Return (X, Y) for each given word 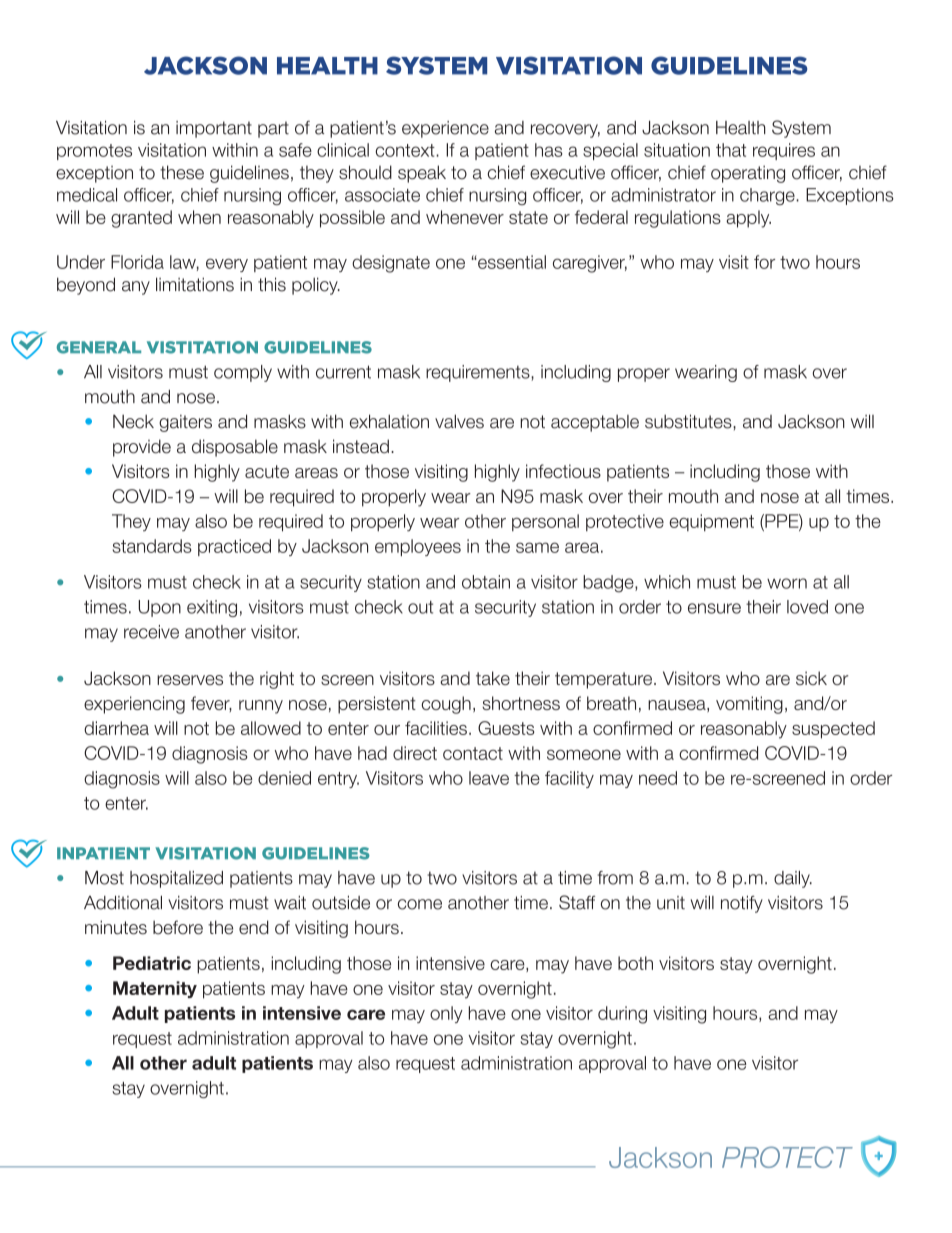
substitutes (689, 421)
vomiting (749, 705)
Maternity (155, 989)
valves (459, 421)
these (182, 172)
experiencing (134, 705)
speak (422, 174)
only (446, 1014)
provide (142, 448)
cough (446, 705)
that (731, 150)
